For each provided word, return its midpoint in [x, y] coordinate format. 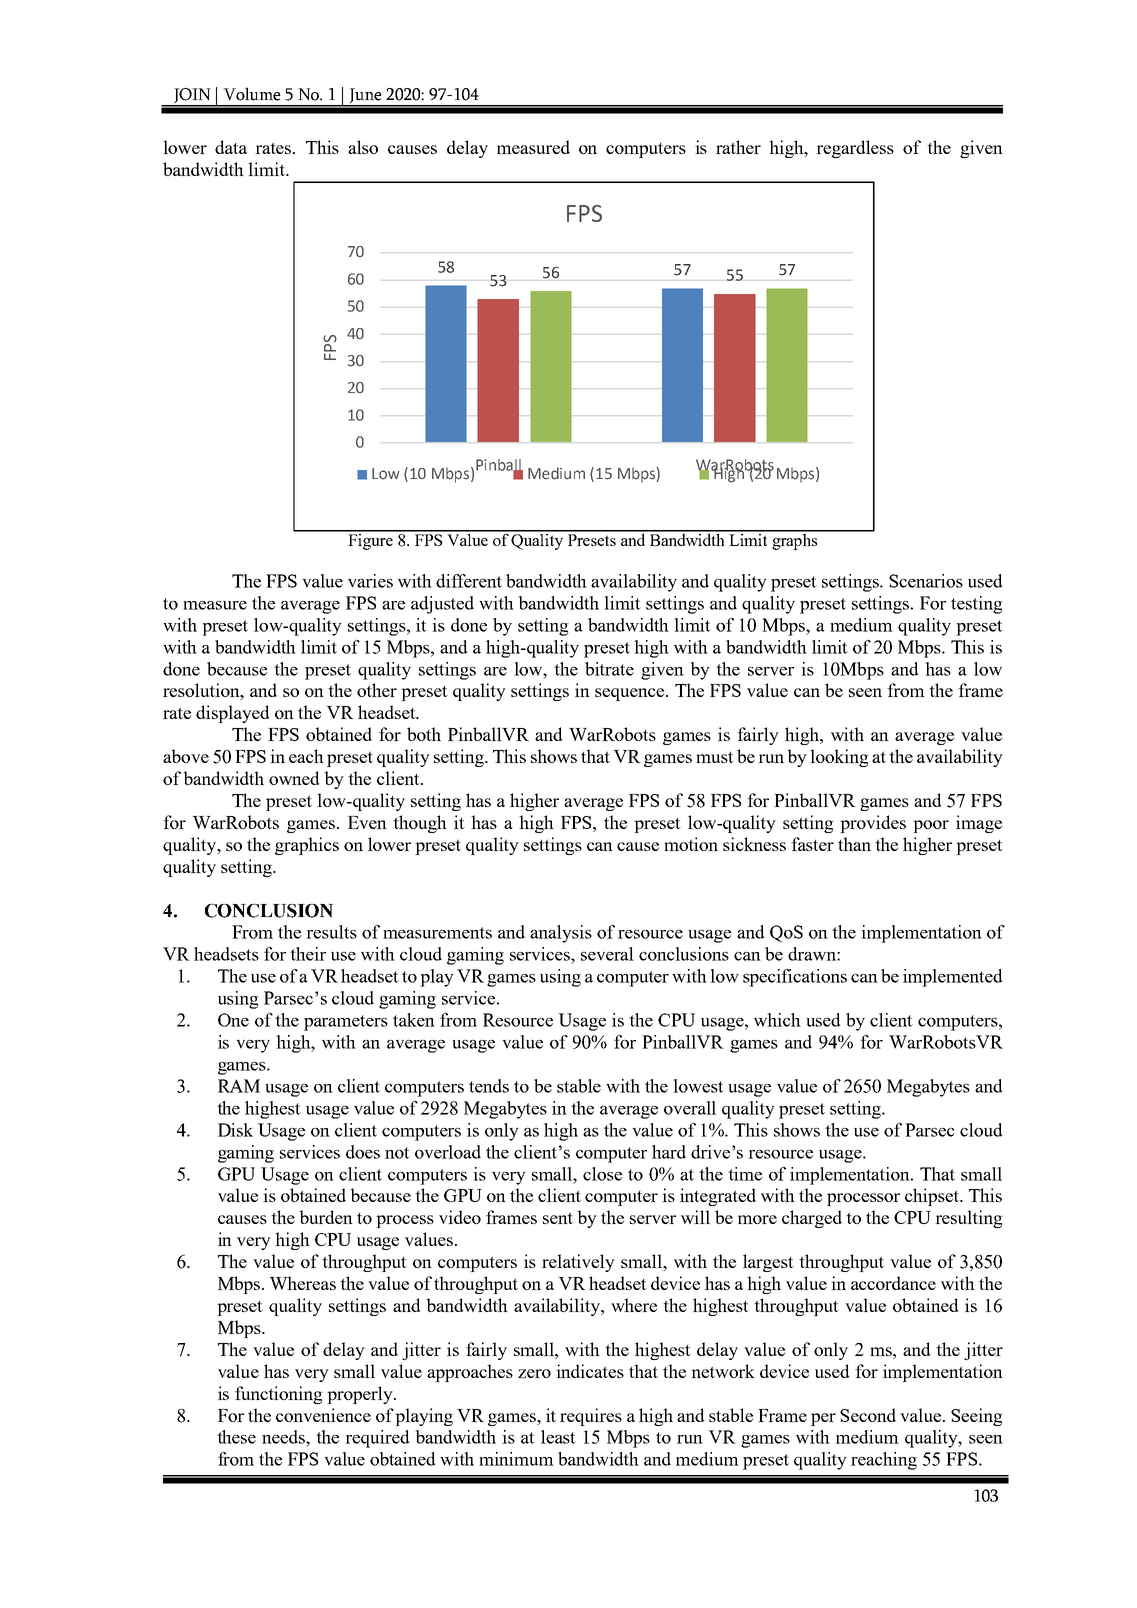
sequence [631, 694]
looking [839, 758]
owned [294, 778]
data [231, 147]
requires [591, 1417]
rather [738, 147]
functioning [279, 1395]
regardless [855, 149]
